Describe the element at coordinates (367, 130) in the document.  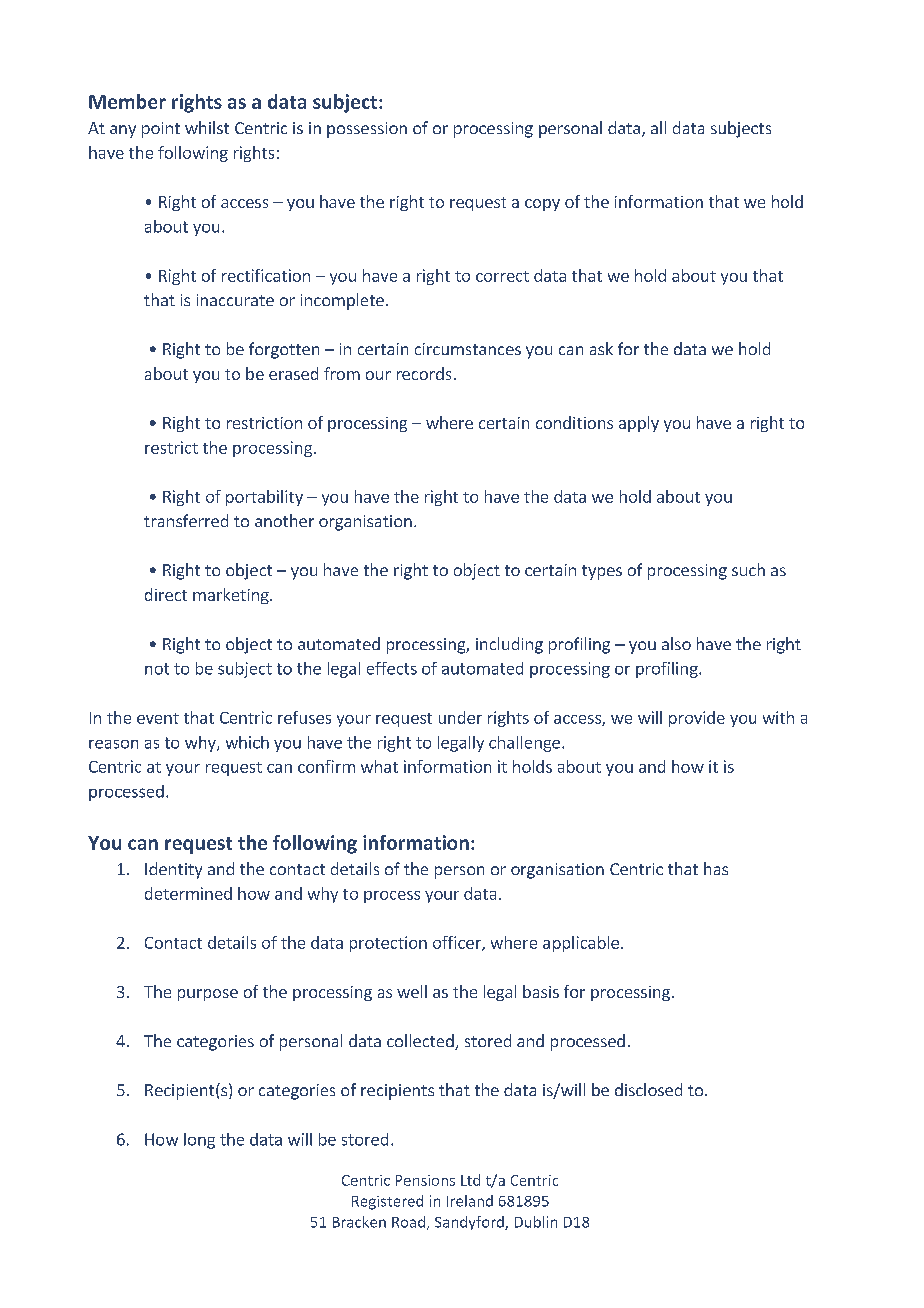
I see `possession` at that location.
